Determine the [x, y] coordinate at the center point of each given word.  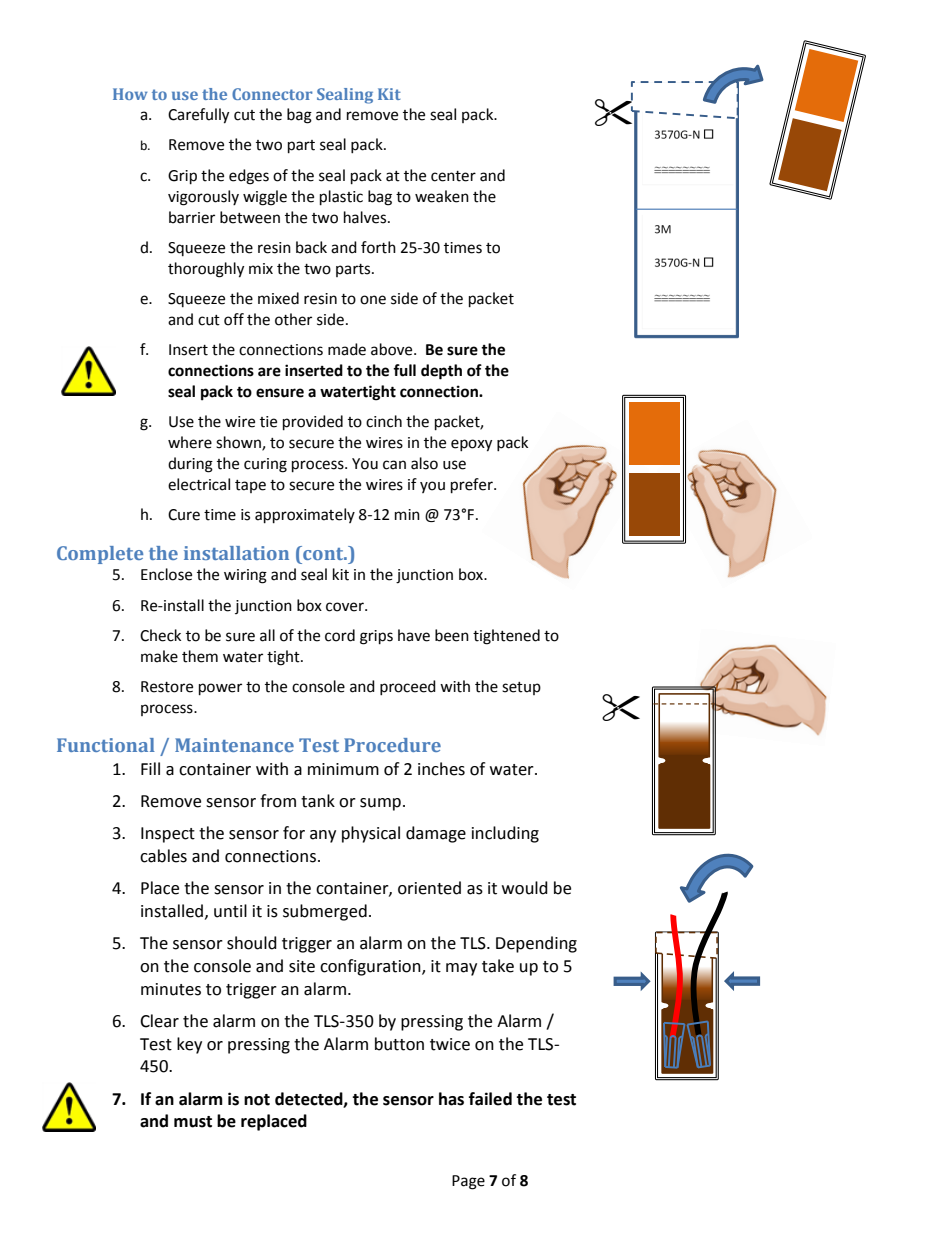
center [453, 176]
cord [340, 635]
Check [160, 635]
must [193, 1122]
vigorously [203, 198]
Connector [272, 94]
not [257, 1100]
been [452, 635]
